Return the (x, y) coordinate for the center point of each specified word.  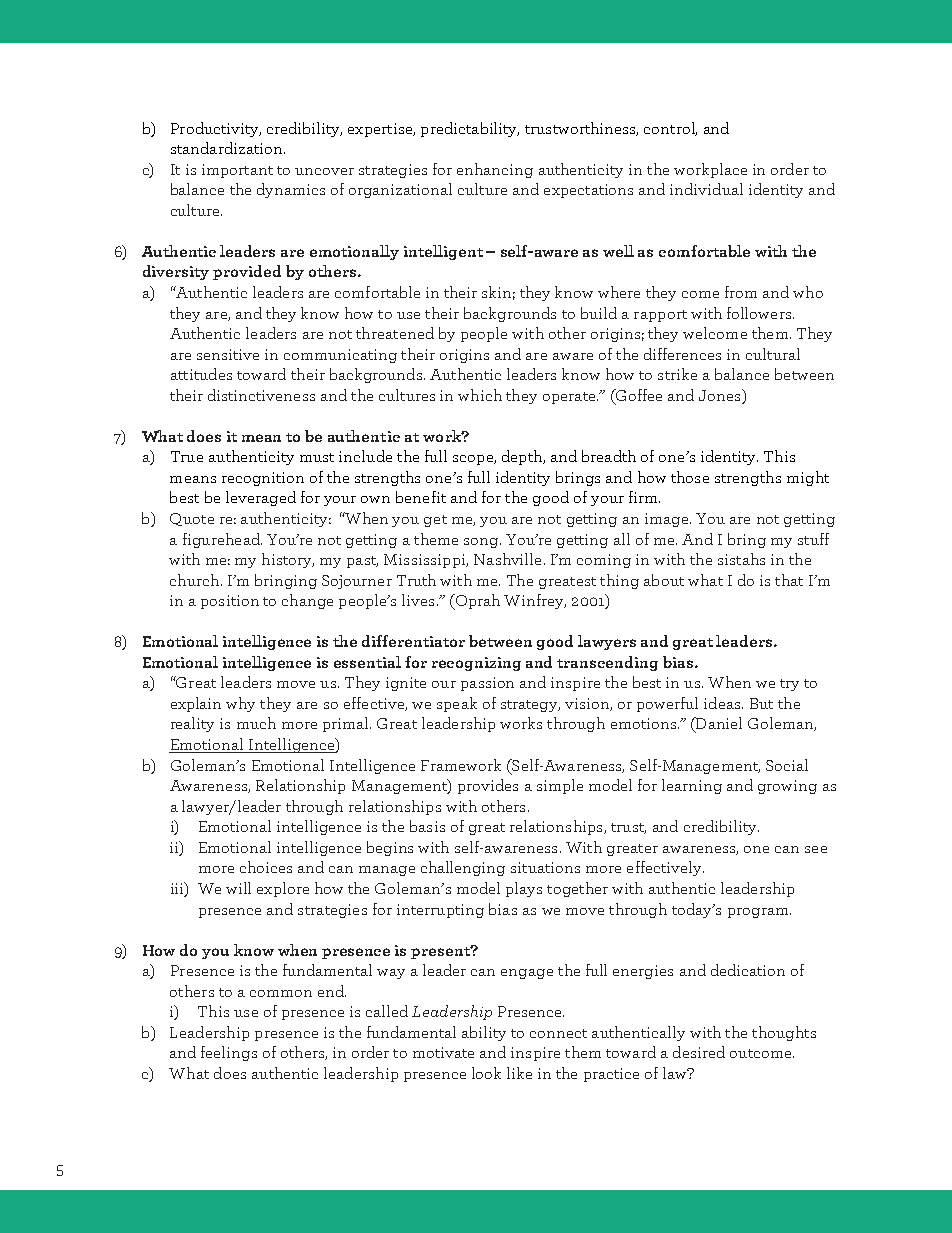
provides (488, 786)
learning (692, 786)
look (486, 1073)
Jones (721, 395)
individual (706, 189)
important (237, 171)
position (230, 602)
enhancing (495, 170)
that (789, 580)
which (480, 395)
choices (266, 867)
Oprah (476, 602)
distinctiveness (261, 395)
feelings (229, 1053)
